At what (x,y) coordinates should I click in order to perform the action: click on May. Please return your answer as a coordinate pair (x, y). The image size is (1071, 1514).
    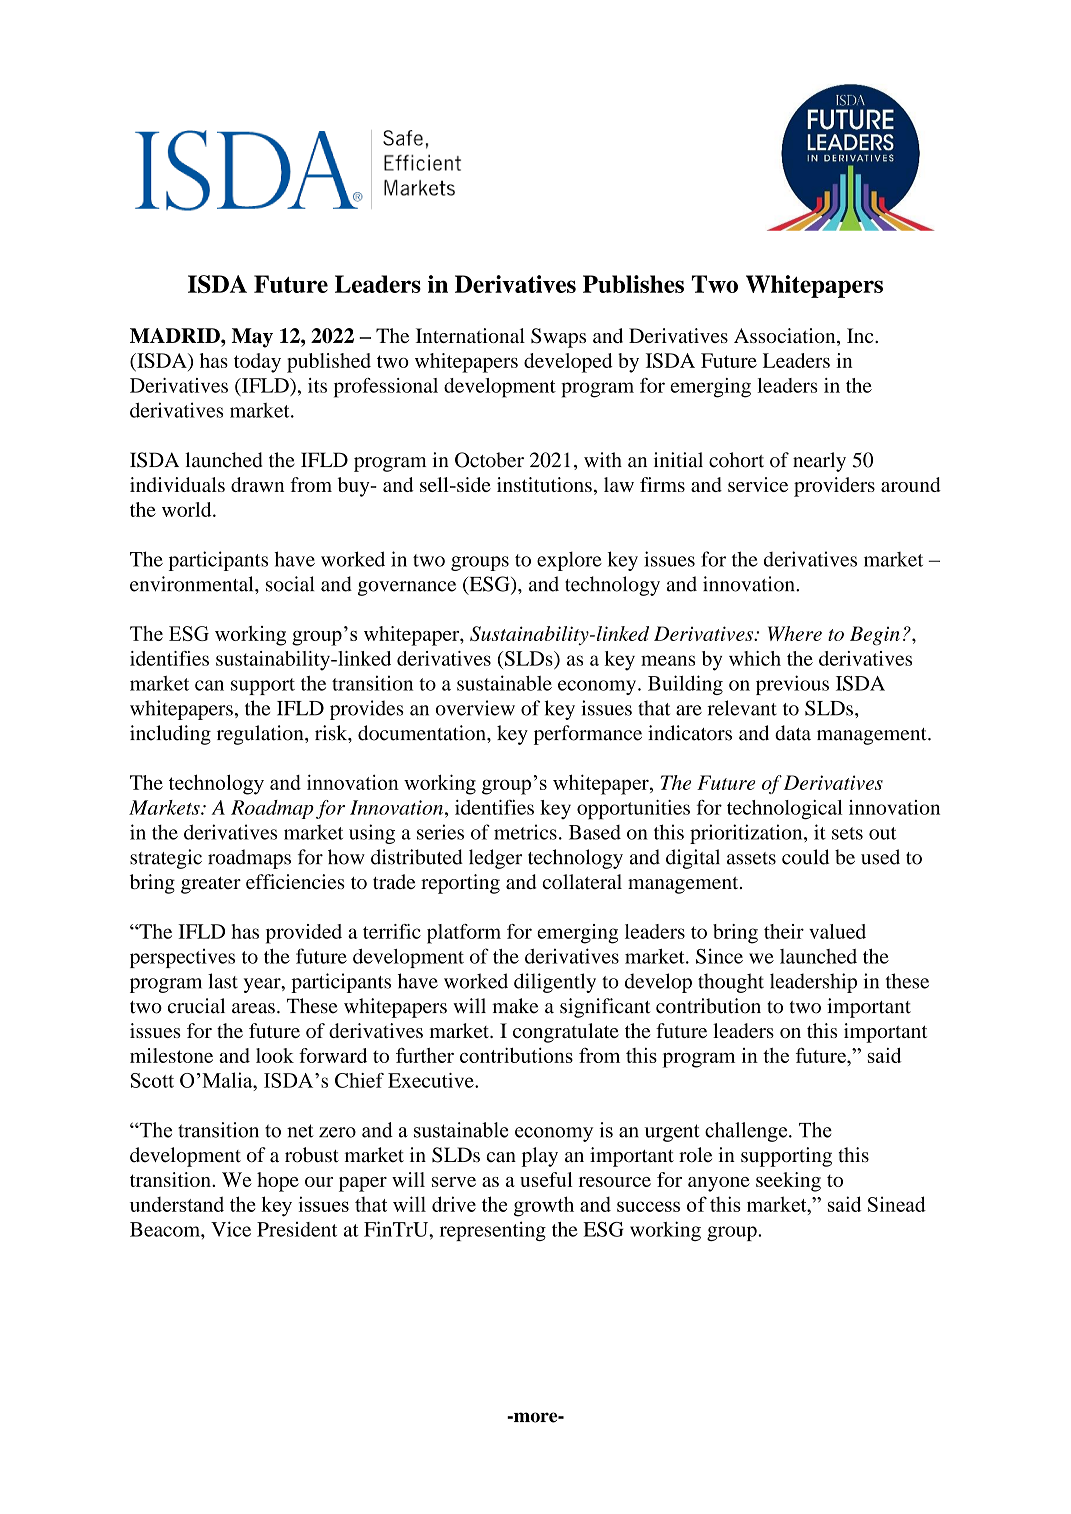
    Looking at the image, I should click on (252, 338).
